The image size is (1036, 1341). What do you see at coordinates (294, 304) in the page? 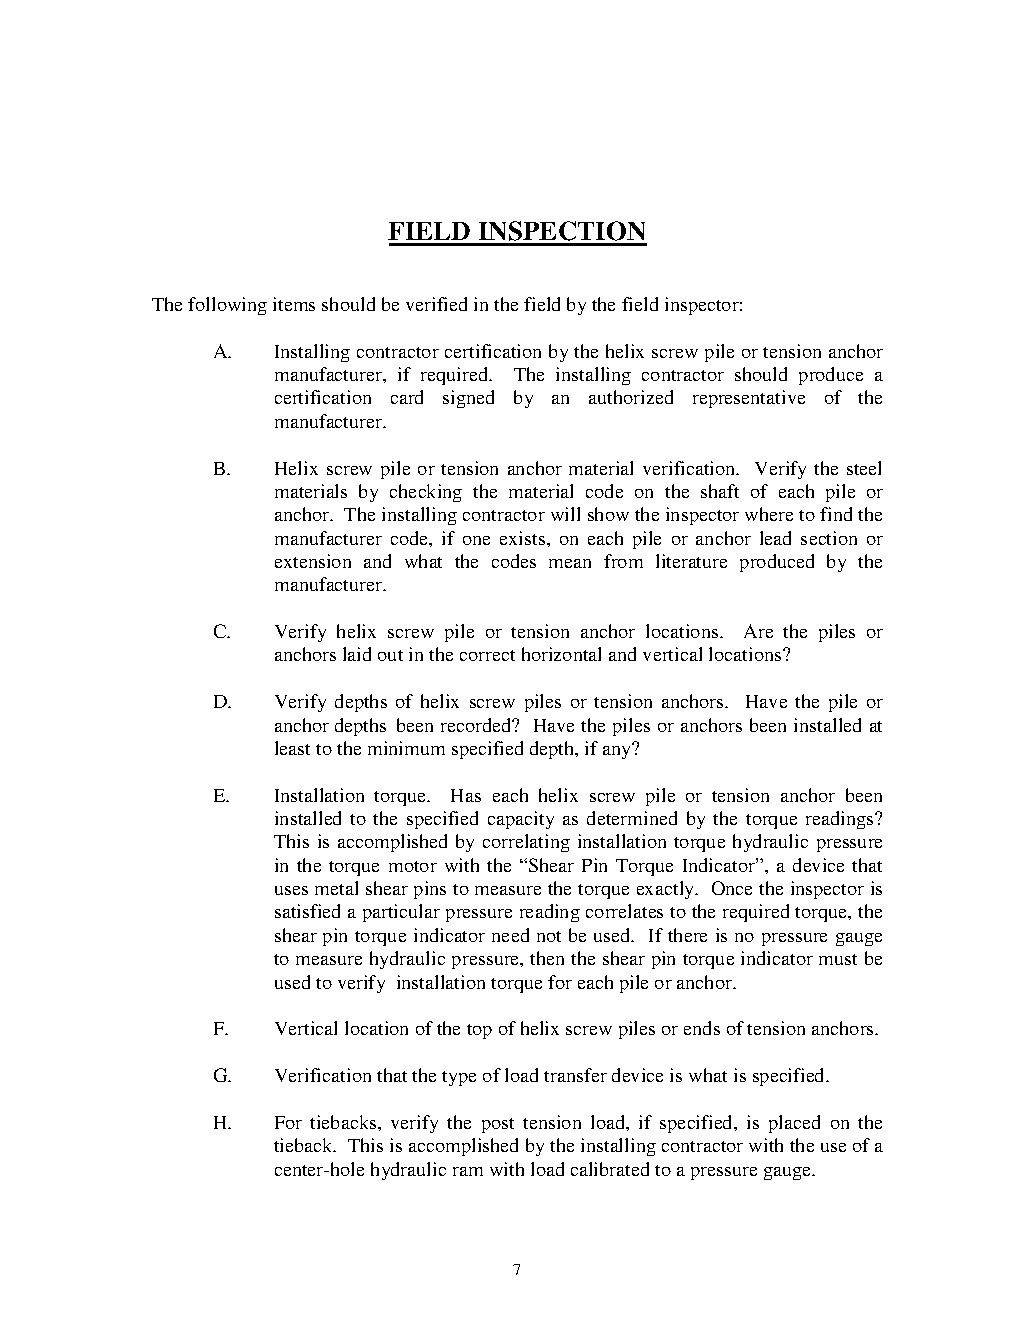
I see `items` at bounding box center [294, 304].
